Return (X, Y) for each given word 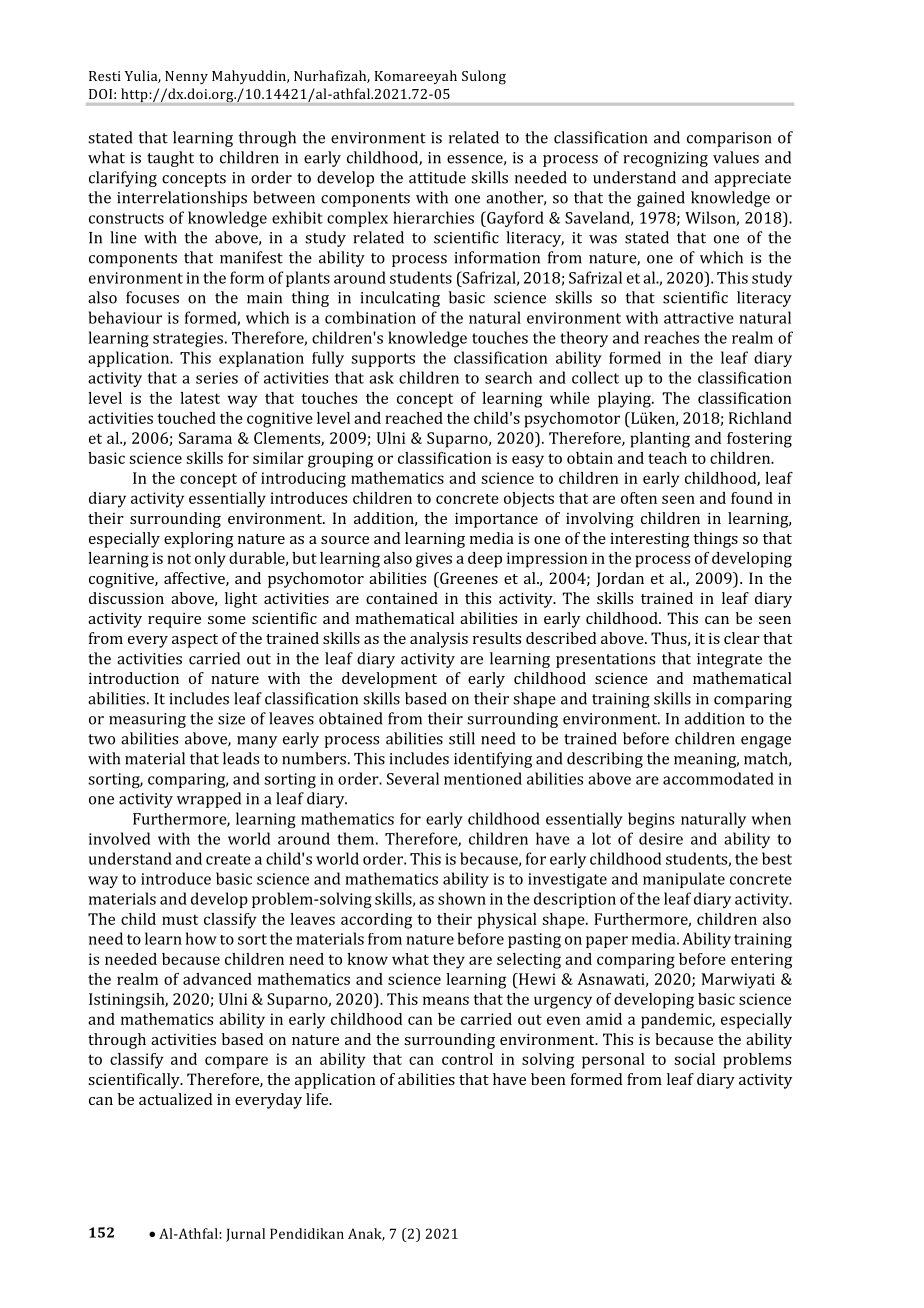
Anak (366, 1234)
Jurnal (245, 1235)
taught (170, 159)
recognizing (665, 159)
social (694, 1059)
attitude (437, 177)
